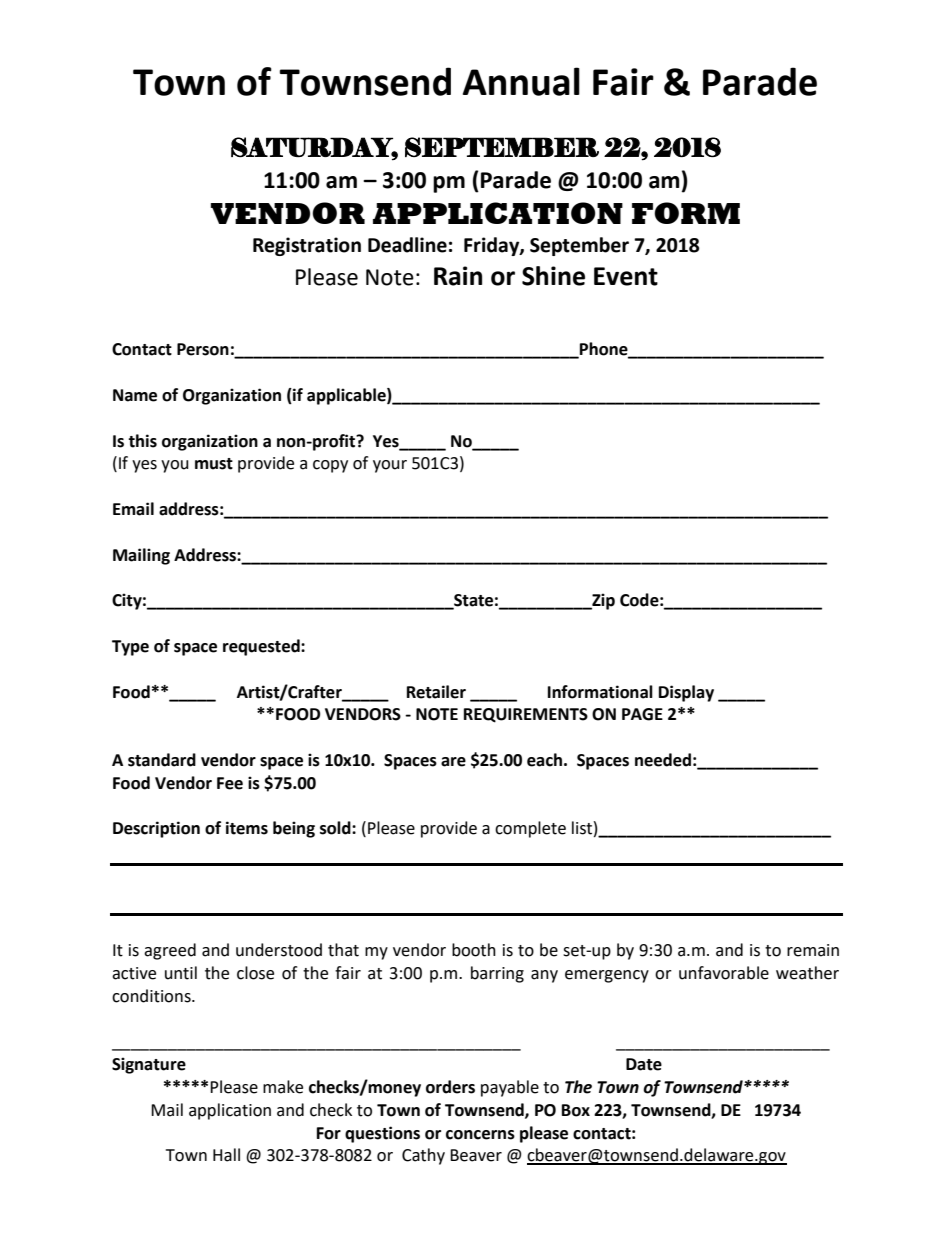 The width and height of the screenshot is (952, 1233). Describe the element at coordinates (458, 276) in the screenshot. I see `Rain` at that location.
